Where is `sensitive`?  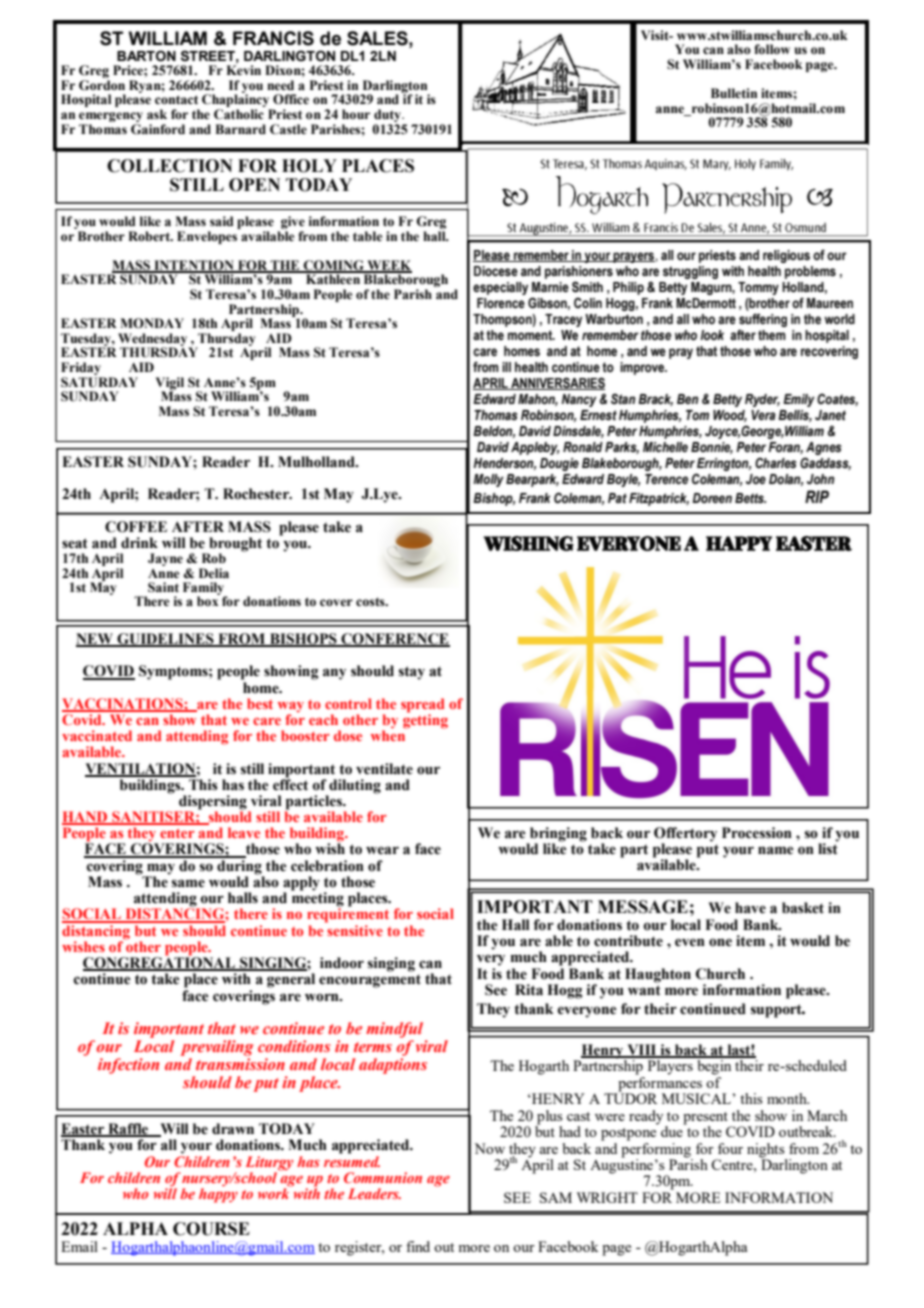 sensitive is located at coordinates (354, 929).
